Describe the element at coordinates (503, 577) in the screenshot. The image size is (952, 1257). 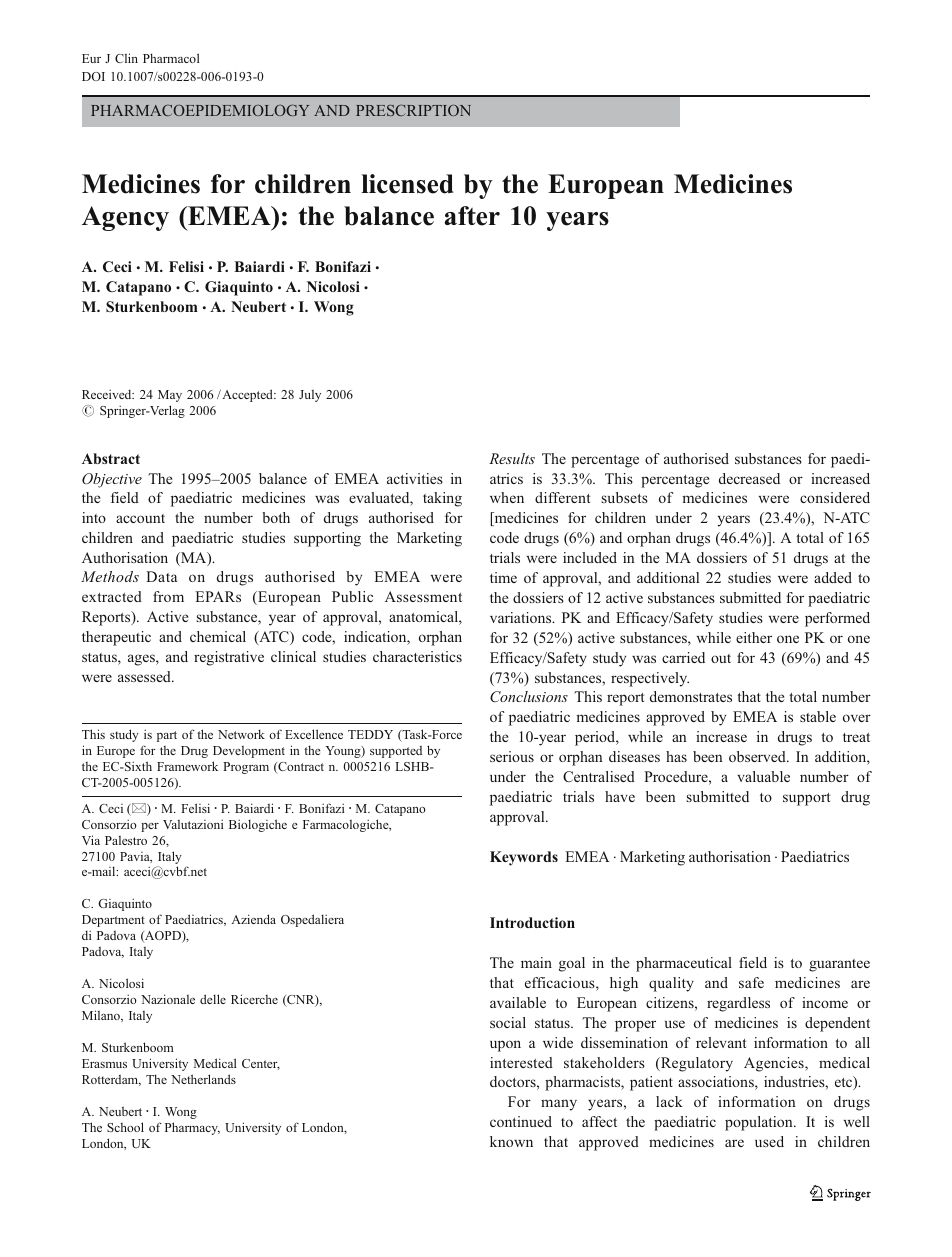
I see `time` at that location.
